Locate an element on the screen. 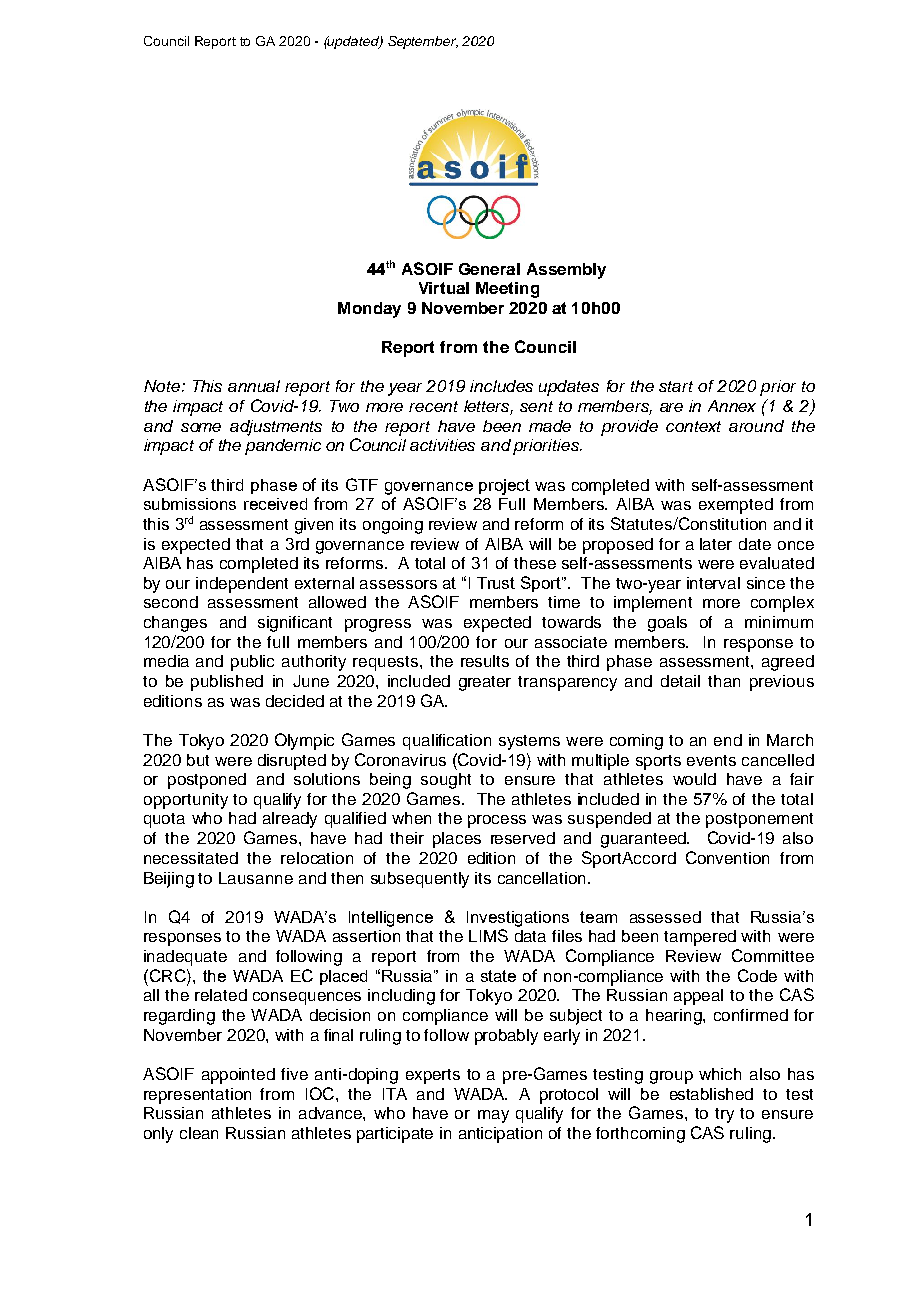 This screenshot has height=1307, width=924. Assembly is located at coordinates (566, 271).
